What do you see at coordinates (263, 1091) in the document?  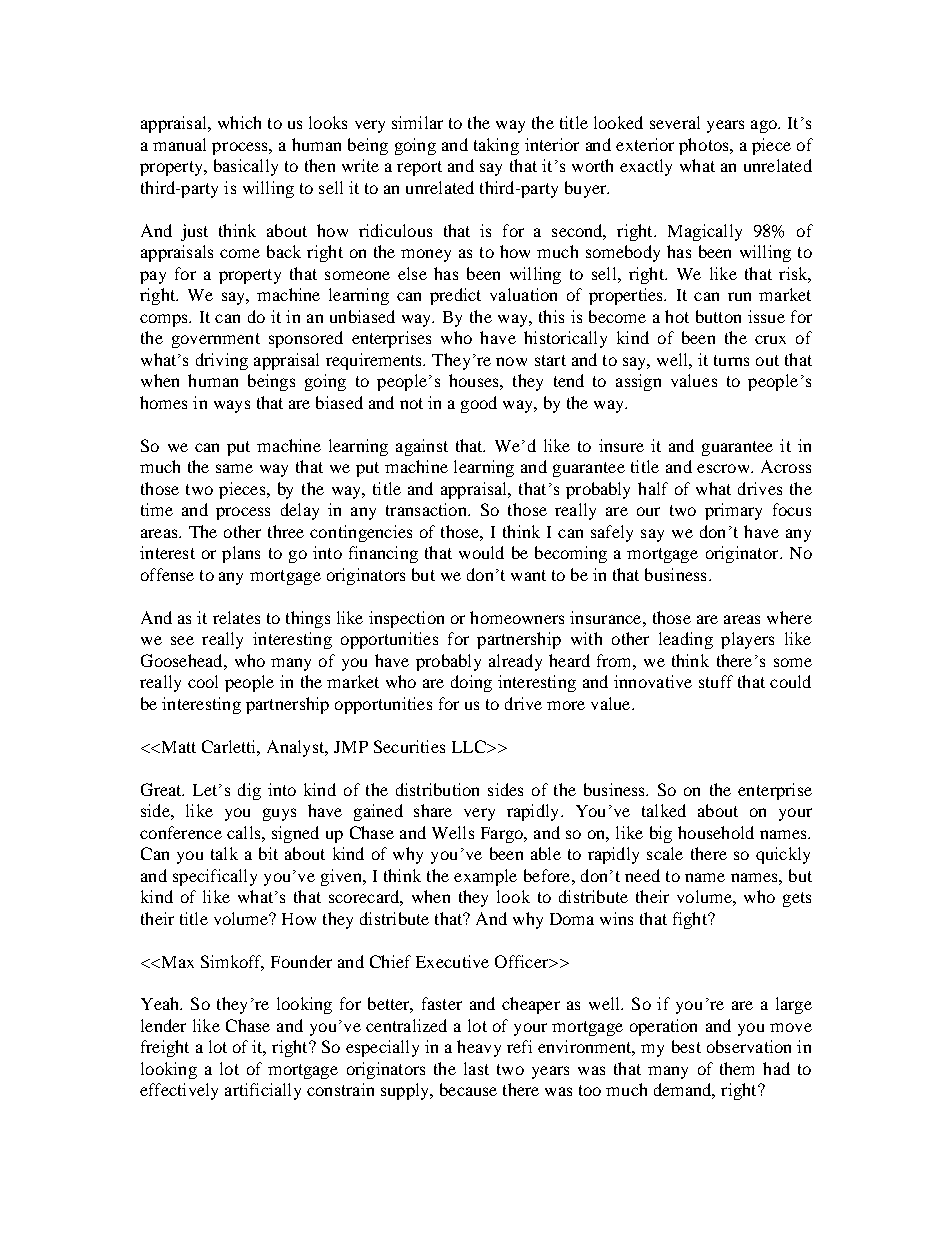 I see `artificially` at bounding box center [263, 1091].
